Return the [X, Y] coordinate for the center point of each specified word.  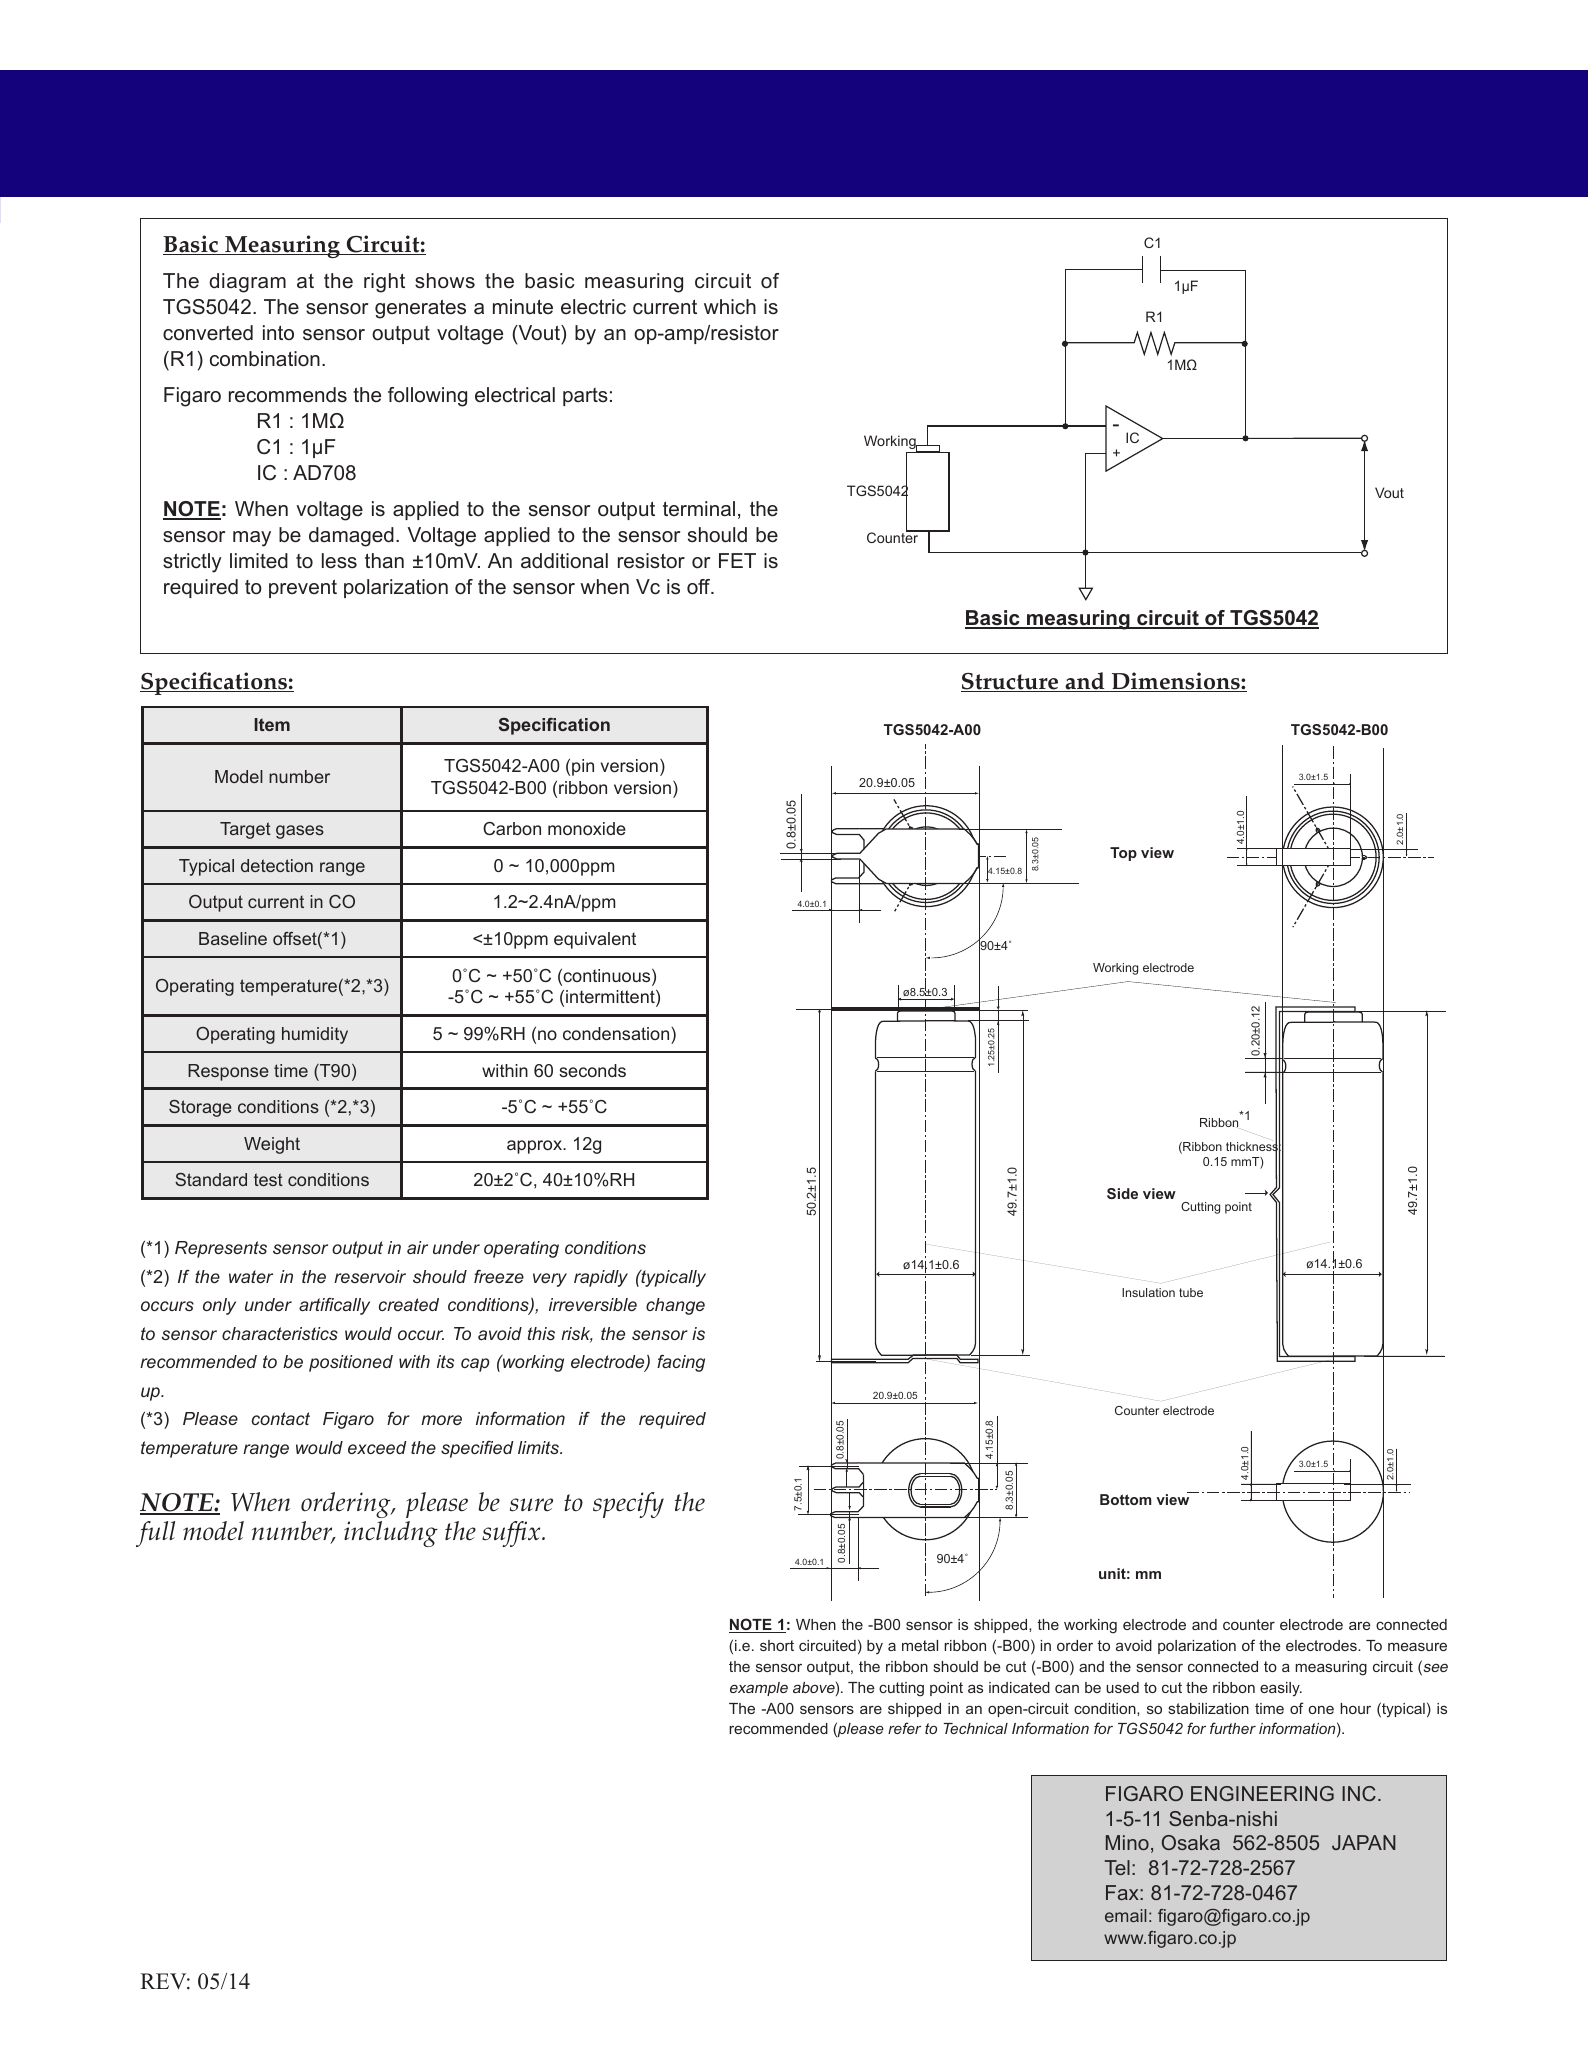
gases [300, 832]
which [730, 307]
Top [1123, 854]
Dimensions [1175, 682]
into [278, 332]
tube [1191, 1292]
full [155, 1534]
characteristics [280, 1333]
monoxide [587, 828]
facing [681, 1363]
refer [904, 1728]
